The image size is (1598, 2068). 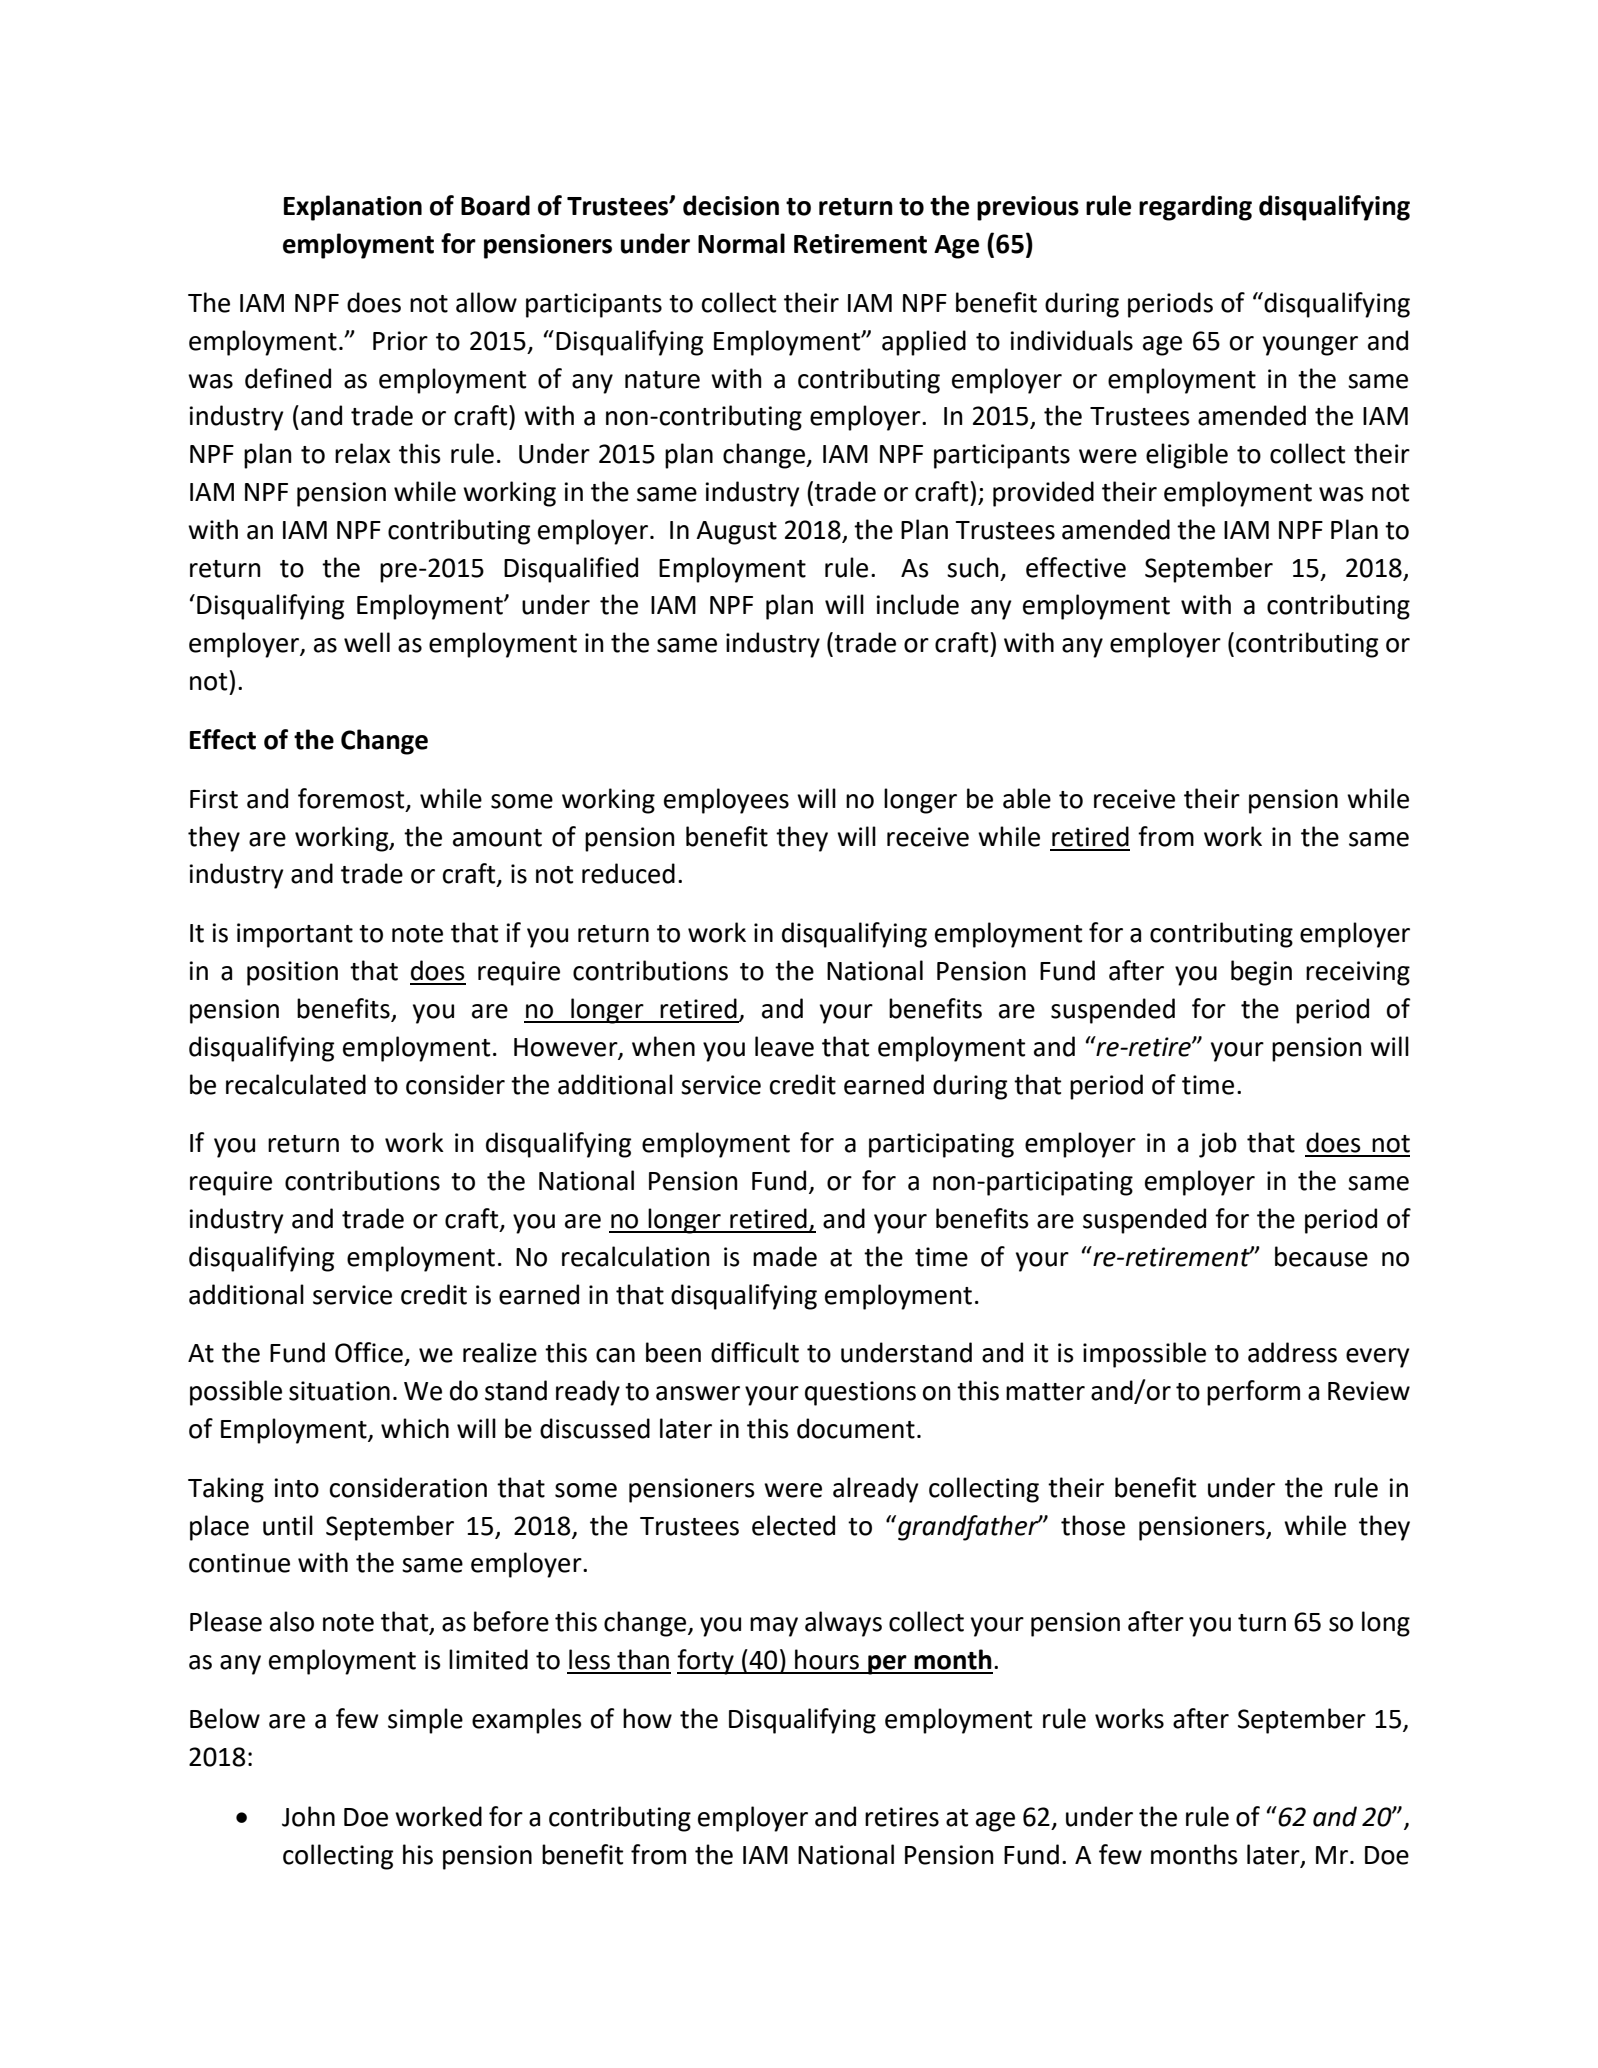 I want to click on well, so click(x=367, y=642).
